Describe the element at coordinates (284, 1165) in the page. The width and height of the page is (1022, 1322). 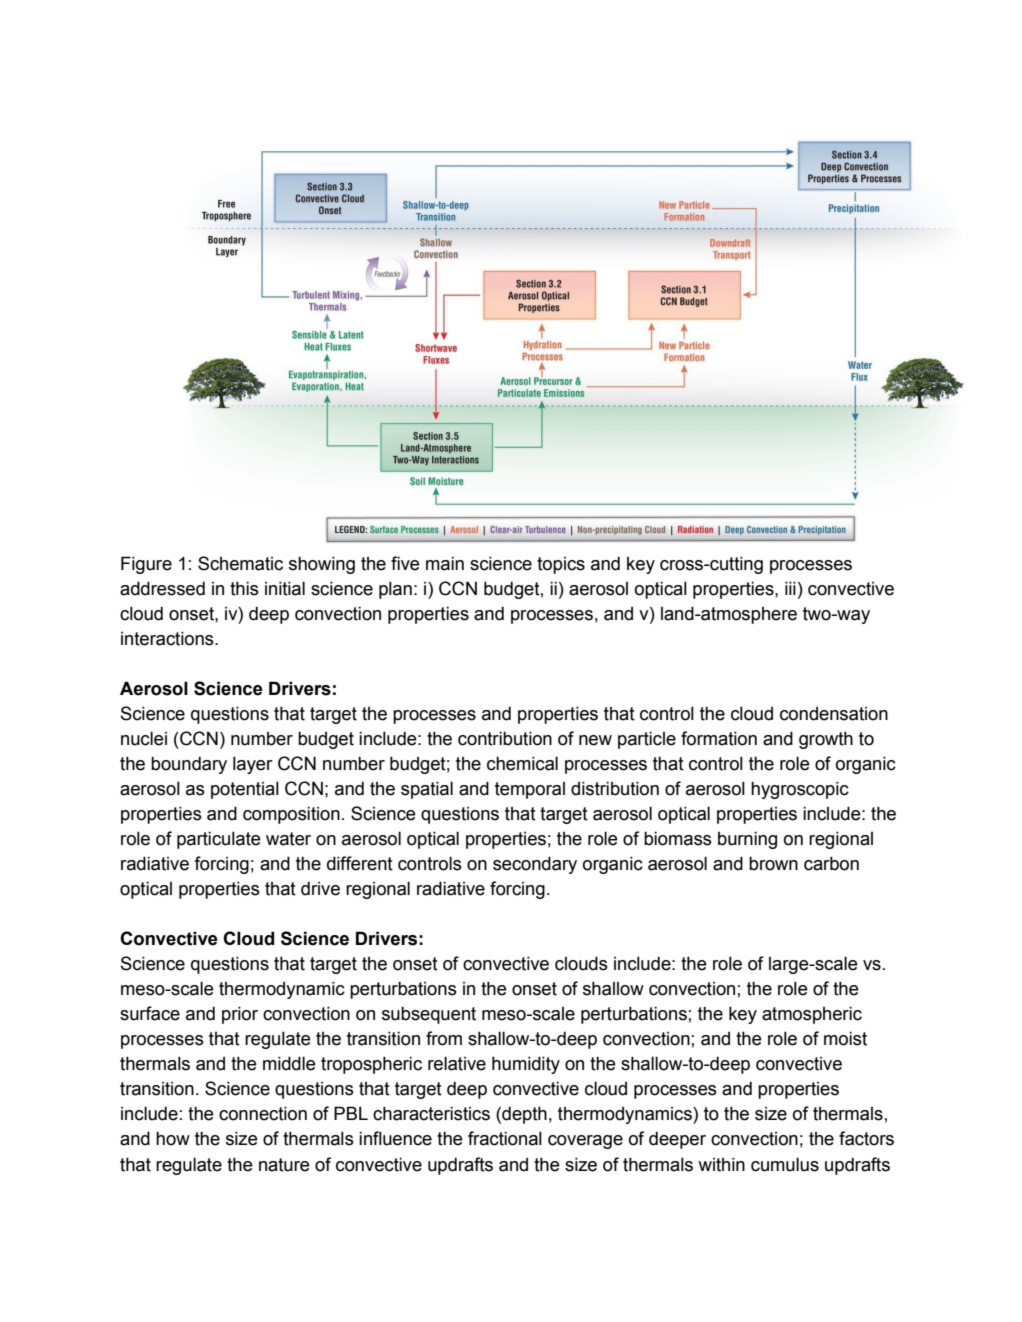
I see `nature` at that location.
